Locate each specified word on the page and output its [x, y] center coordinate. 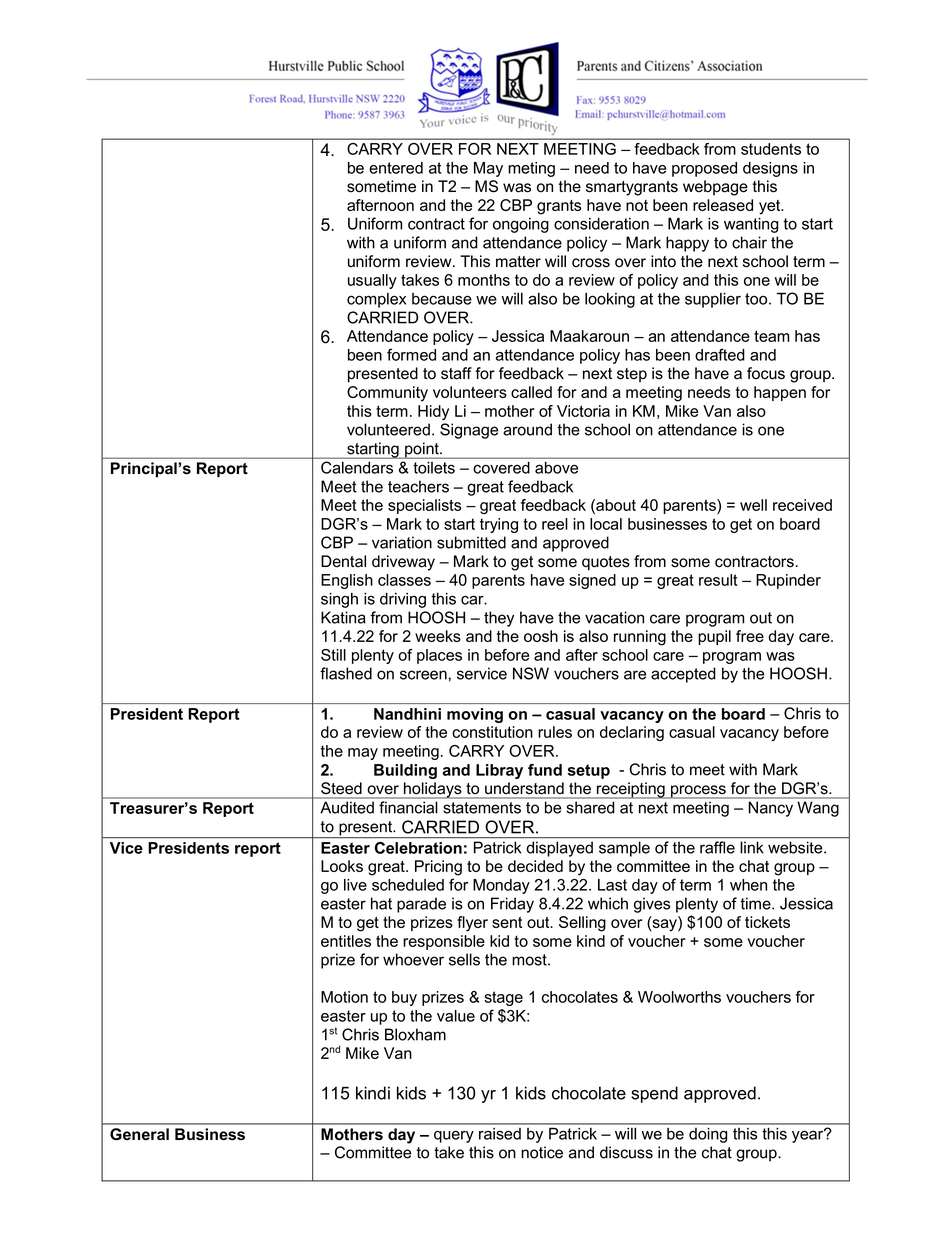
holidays [433, 790]
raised [500, 1134]
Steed [341, 788]
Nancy [771, 809]
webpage [715, 188]
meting [531, 169]
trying [499, 525]
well [753, 505]
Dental [343, 561]
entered [396, 168]
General [139, 1134]
